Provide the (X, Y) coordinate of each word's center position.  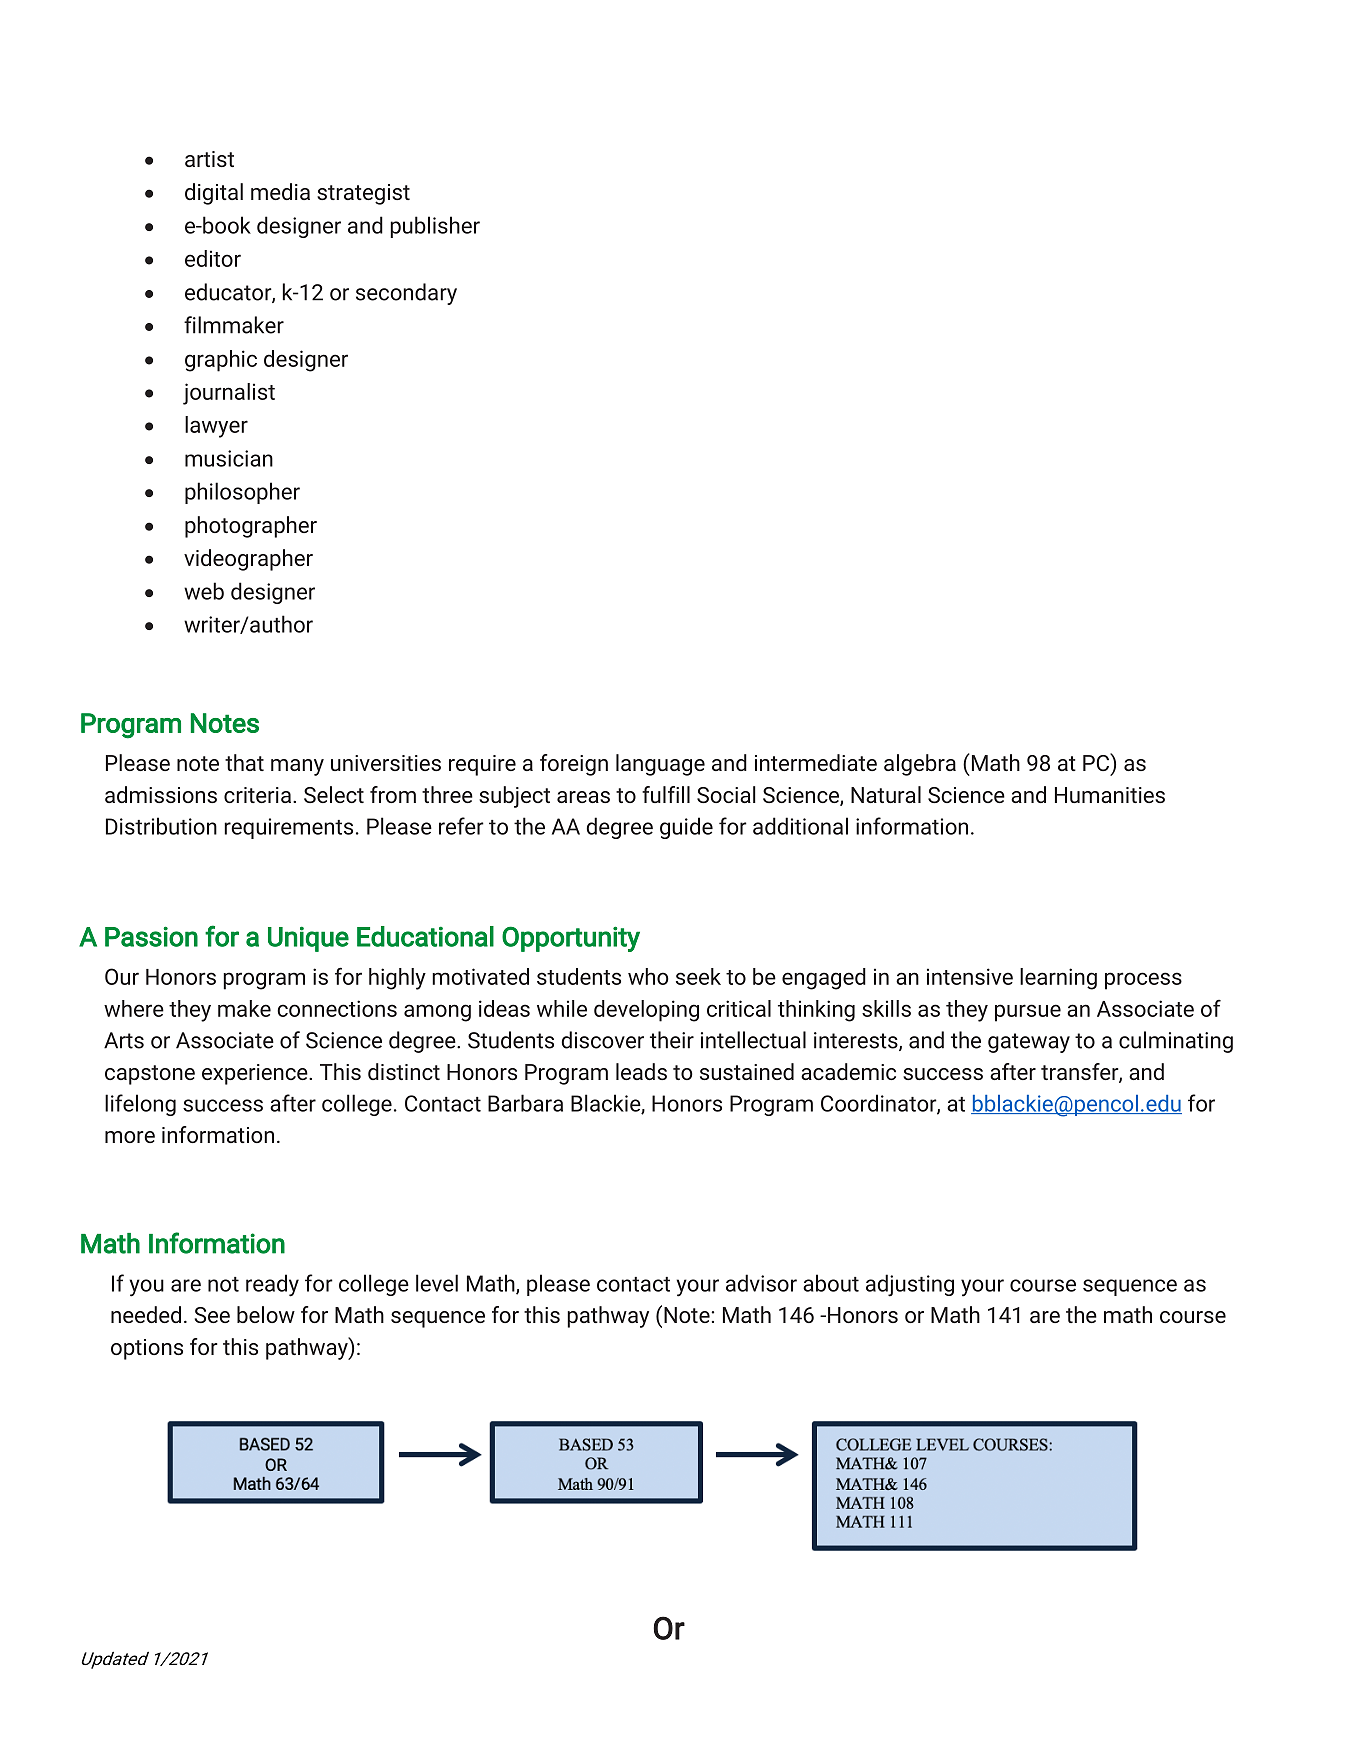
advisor (761, 1283)
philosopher (242, 493)
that (244, 762)
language (660, 765)
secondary (406, 294)
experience (256, 1074)
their (672, 1040)
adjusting (910, 1285)
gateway (1029, 1043)
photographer (251, 527)
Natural (886, 794)
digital (214, 194)
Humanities (1110, 795)
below (266, 1314)
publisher (435, 227)
